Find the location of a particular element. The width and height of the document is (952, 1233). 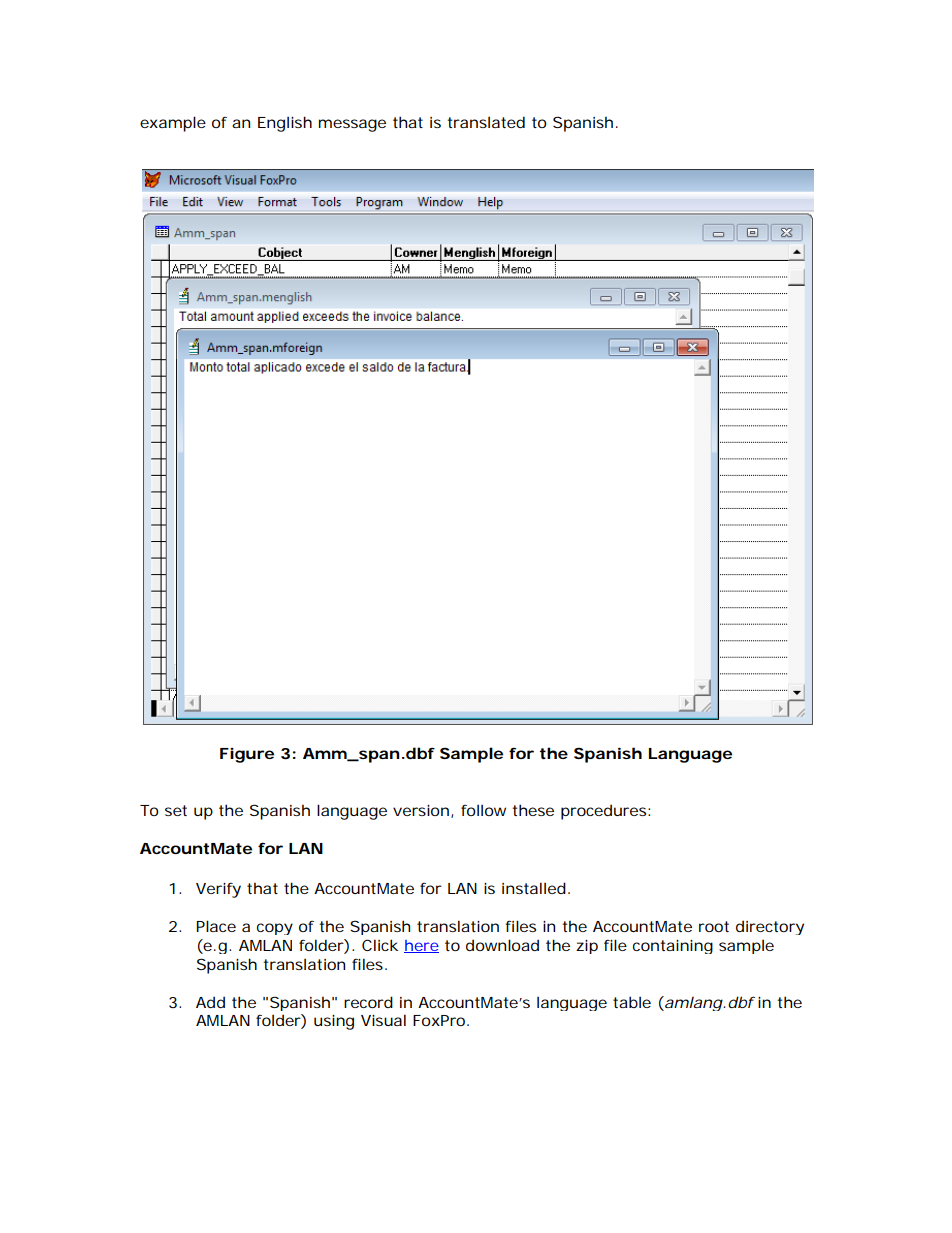

message is located at coordinates (352, 125).
